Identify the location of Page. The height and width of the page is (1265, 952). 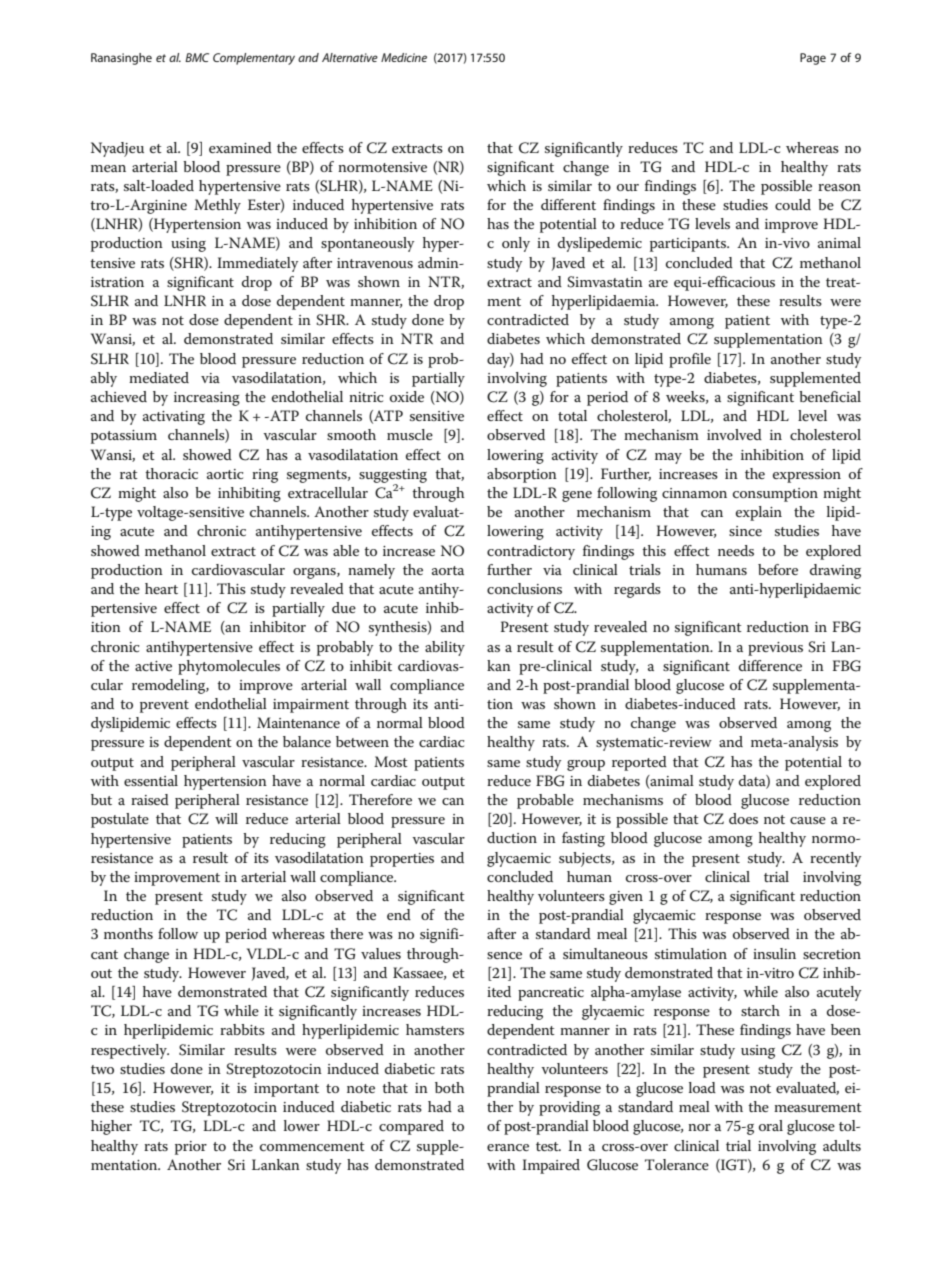
(813, 59).
